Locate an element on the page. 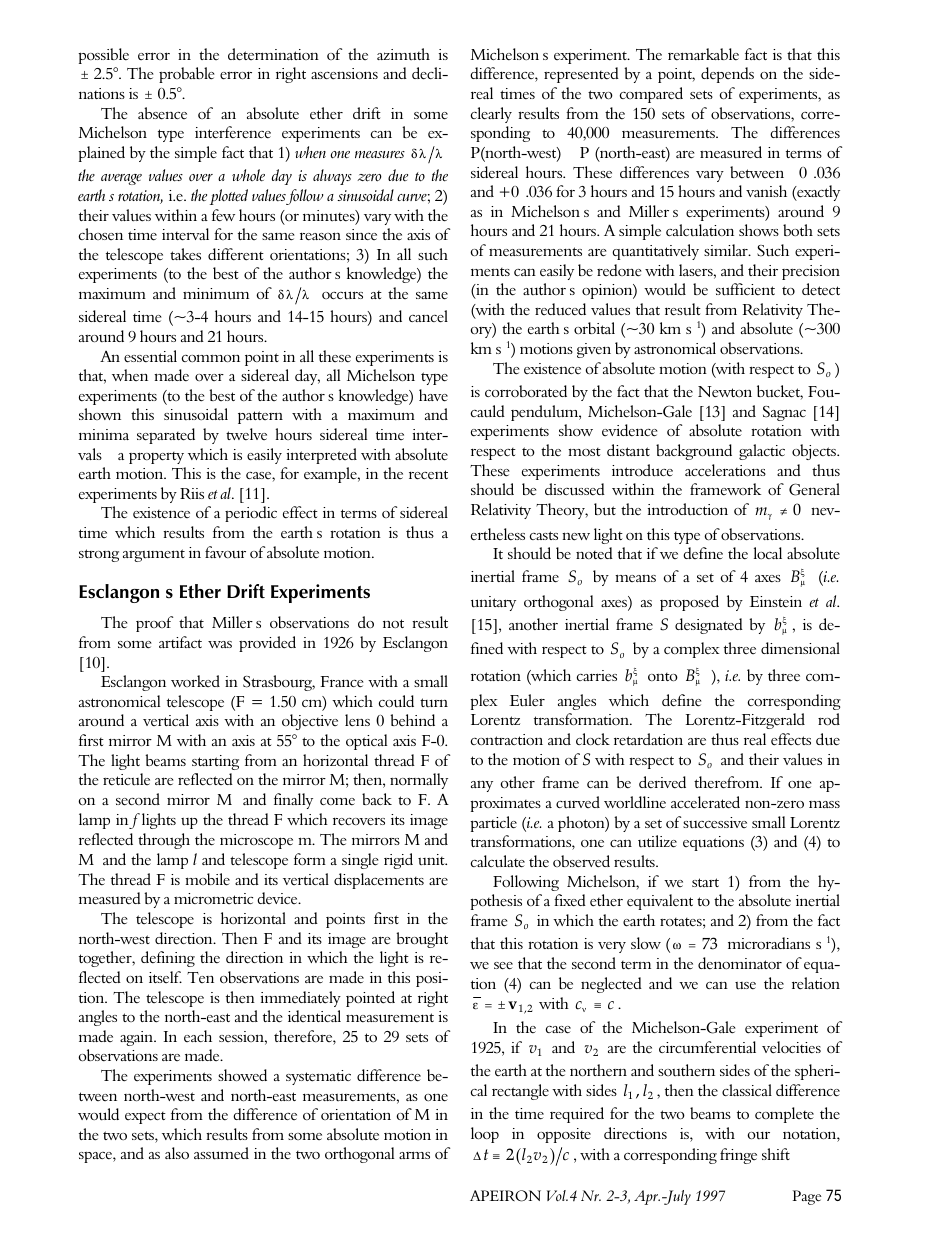 This page has height=1233, width=952. depends is located at coordinates (727, 75).
